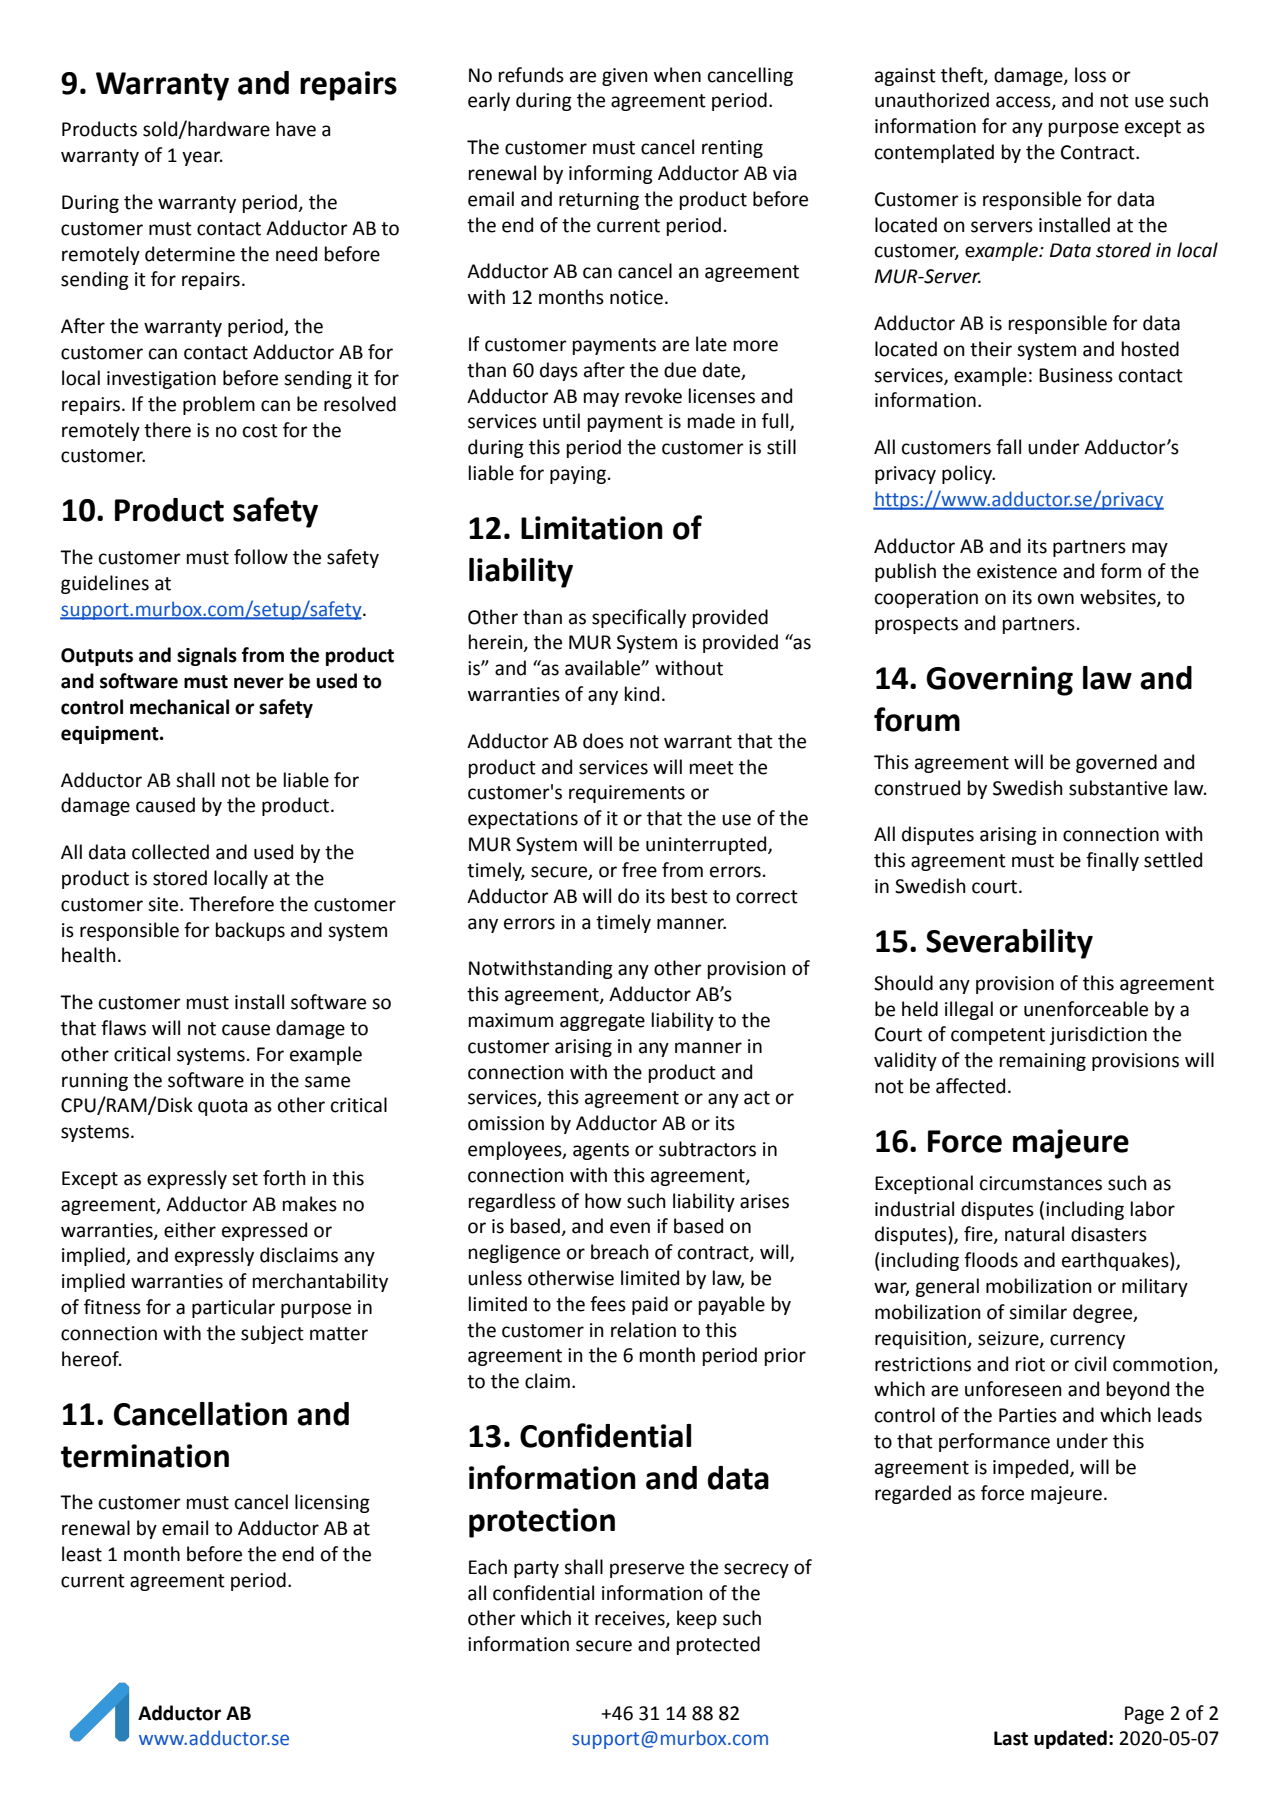  What do you see at coordinates (223, 1107) in the screenshot?
I see `quota` at bounding box center [223, 1107].
